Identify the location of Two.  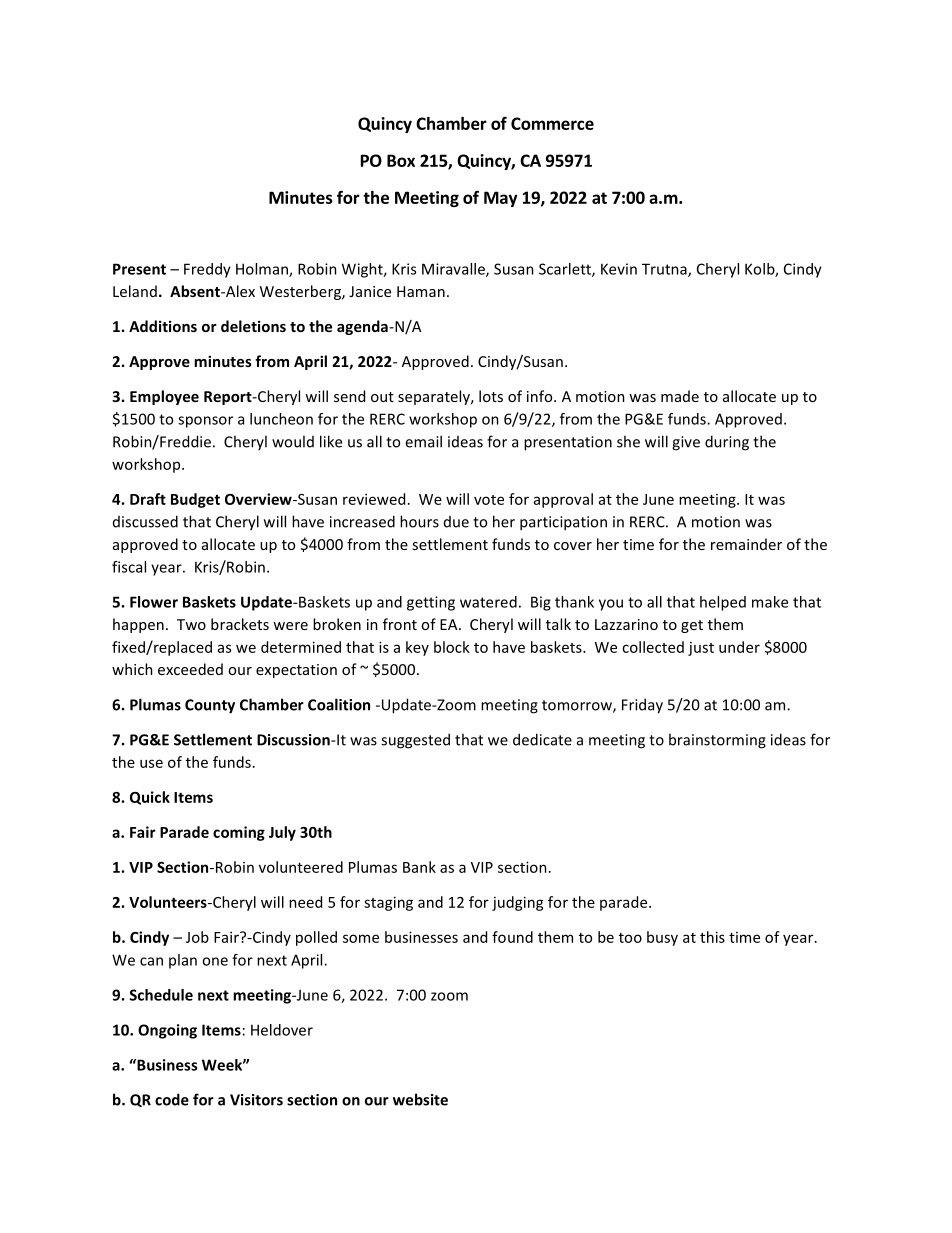
(191, 624).
